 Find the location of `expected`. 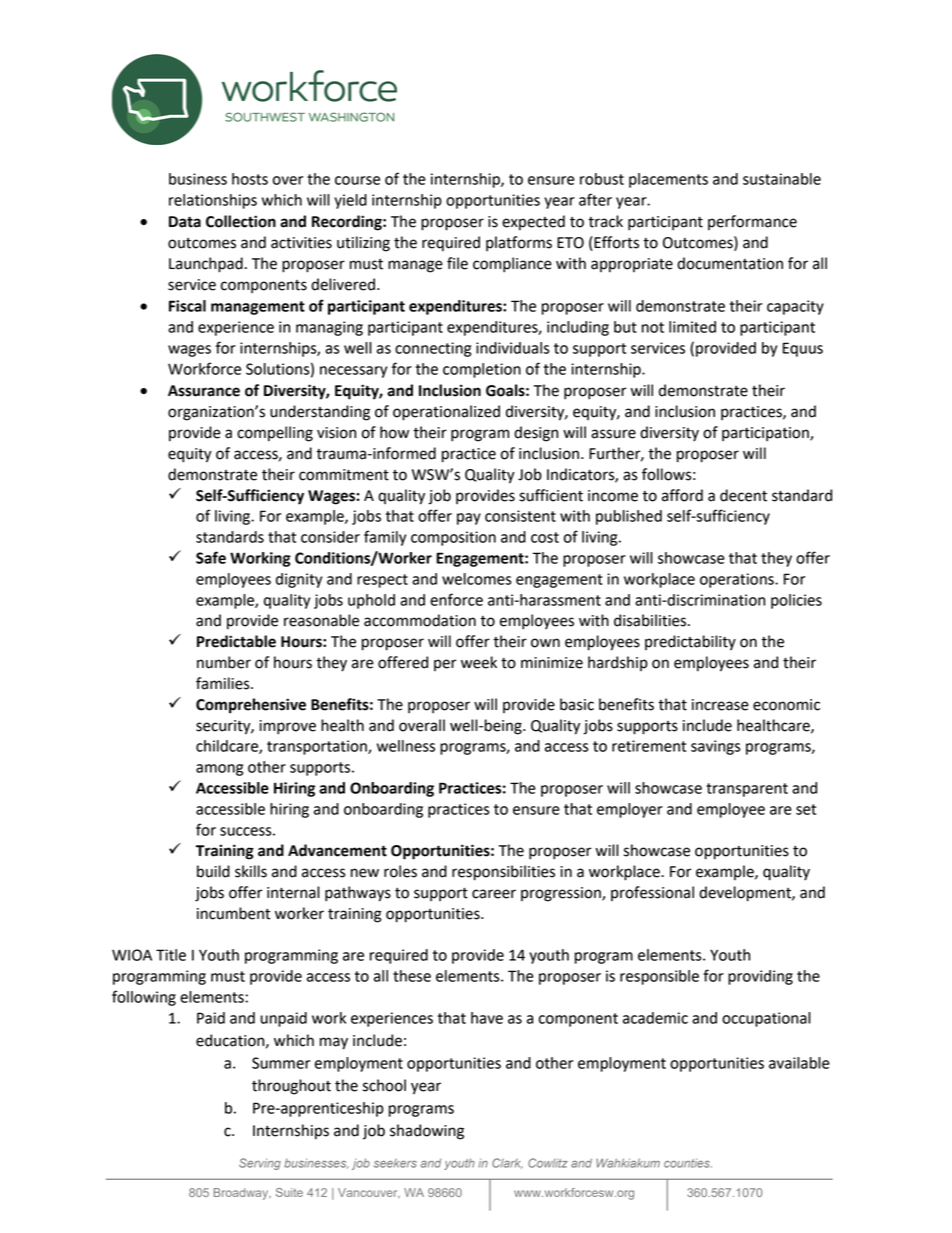

expected is located at coordinates (533, 223).
